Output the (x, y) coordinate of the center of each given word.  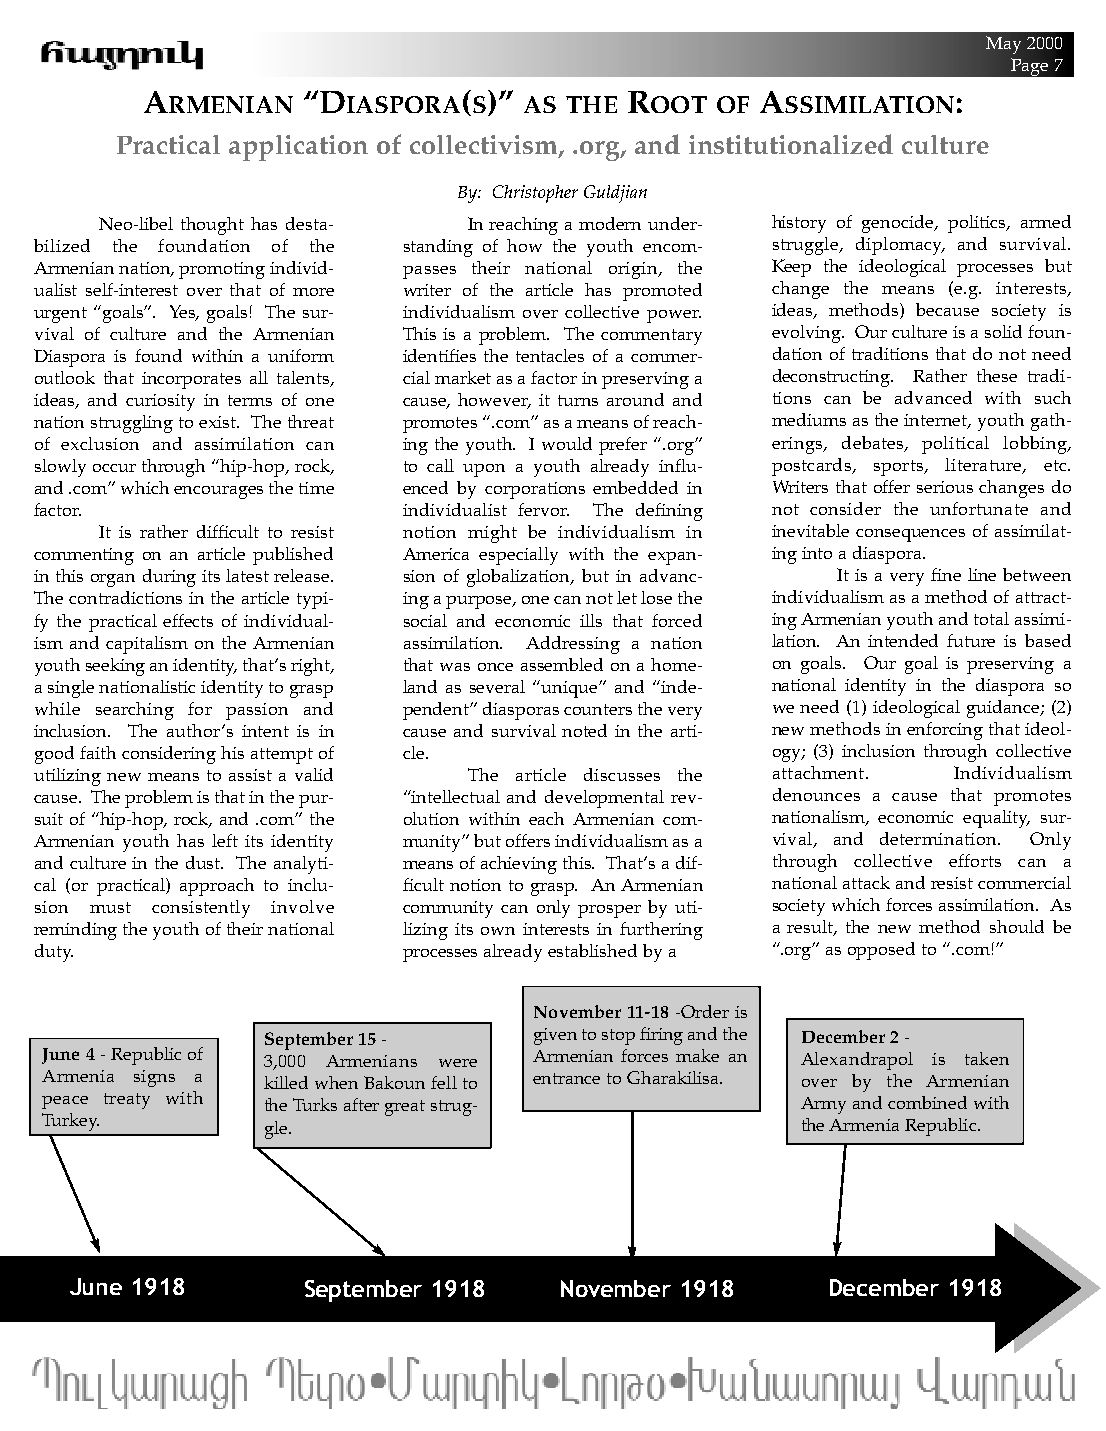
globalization (520, 578)
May (1003, 45)
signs (154, 1078)
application (298, 148)
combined (927, 1102)
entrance (566, 1078)
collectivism (485, 146)
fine (946, 574)
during (169, 578)
